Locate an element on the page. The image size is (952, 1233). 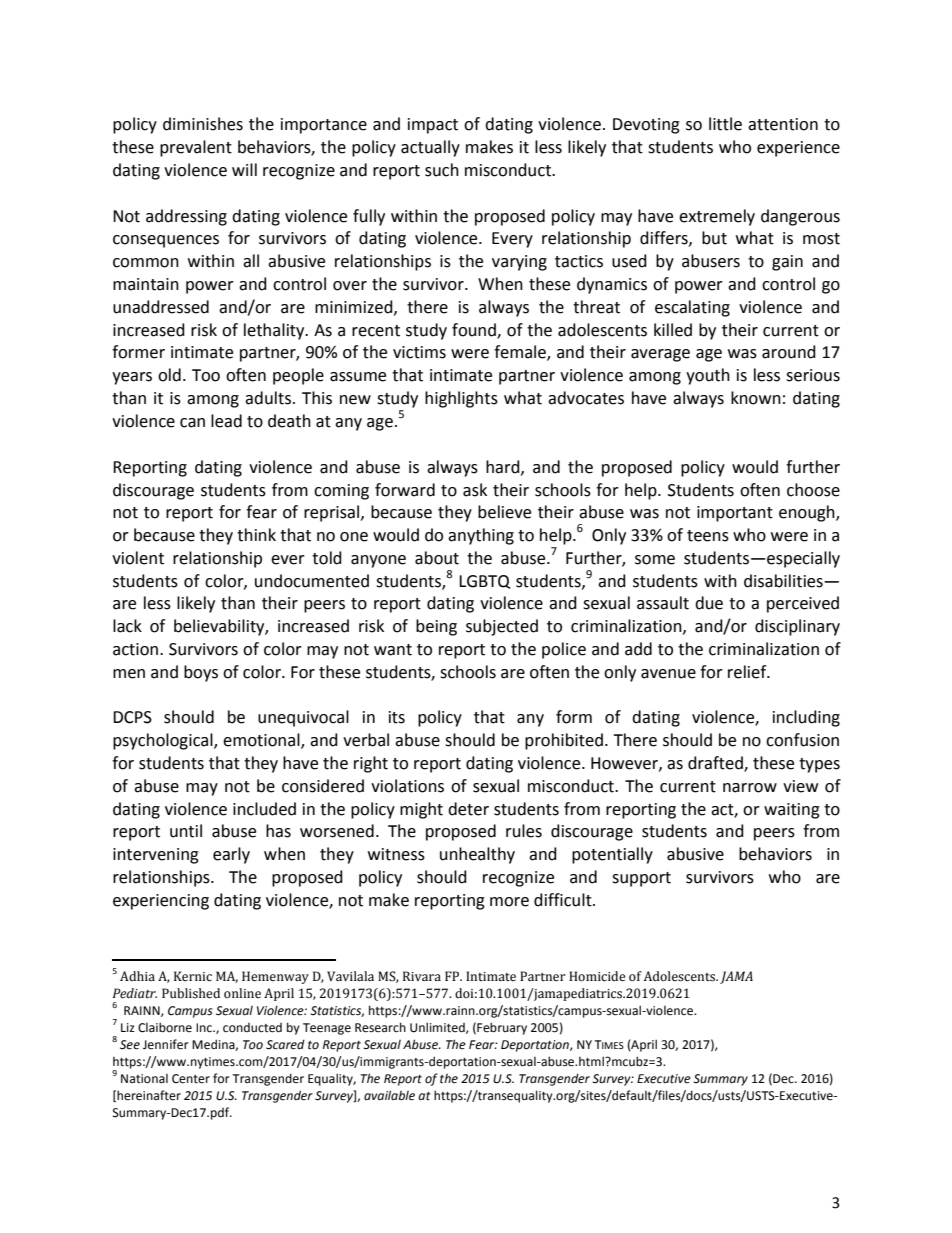
little is located at coordinates (725, 124).
